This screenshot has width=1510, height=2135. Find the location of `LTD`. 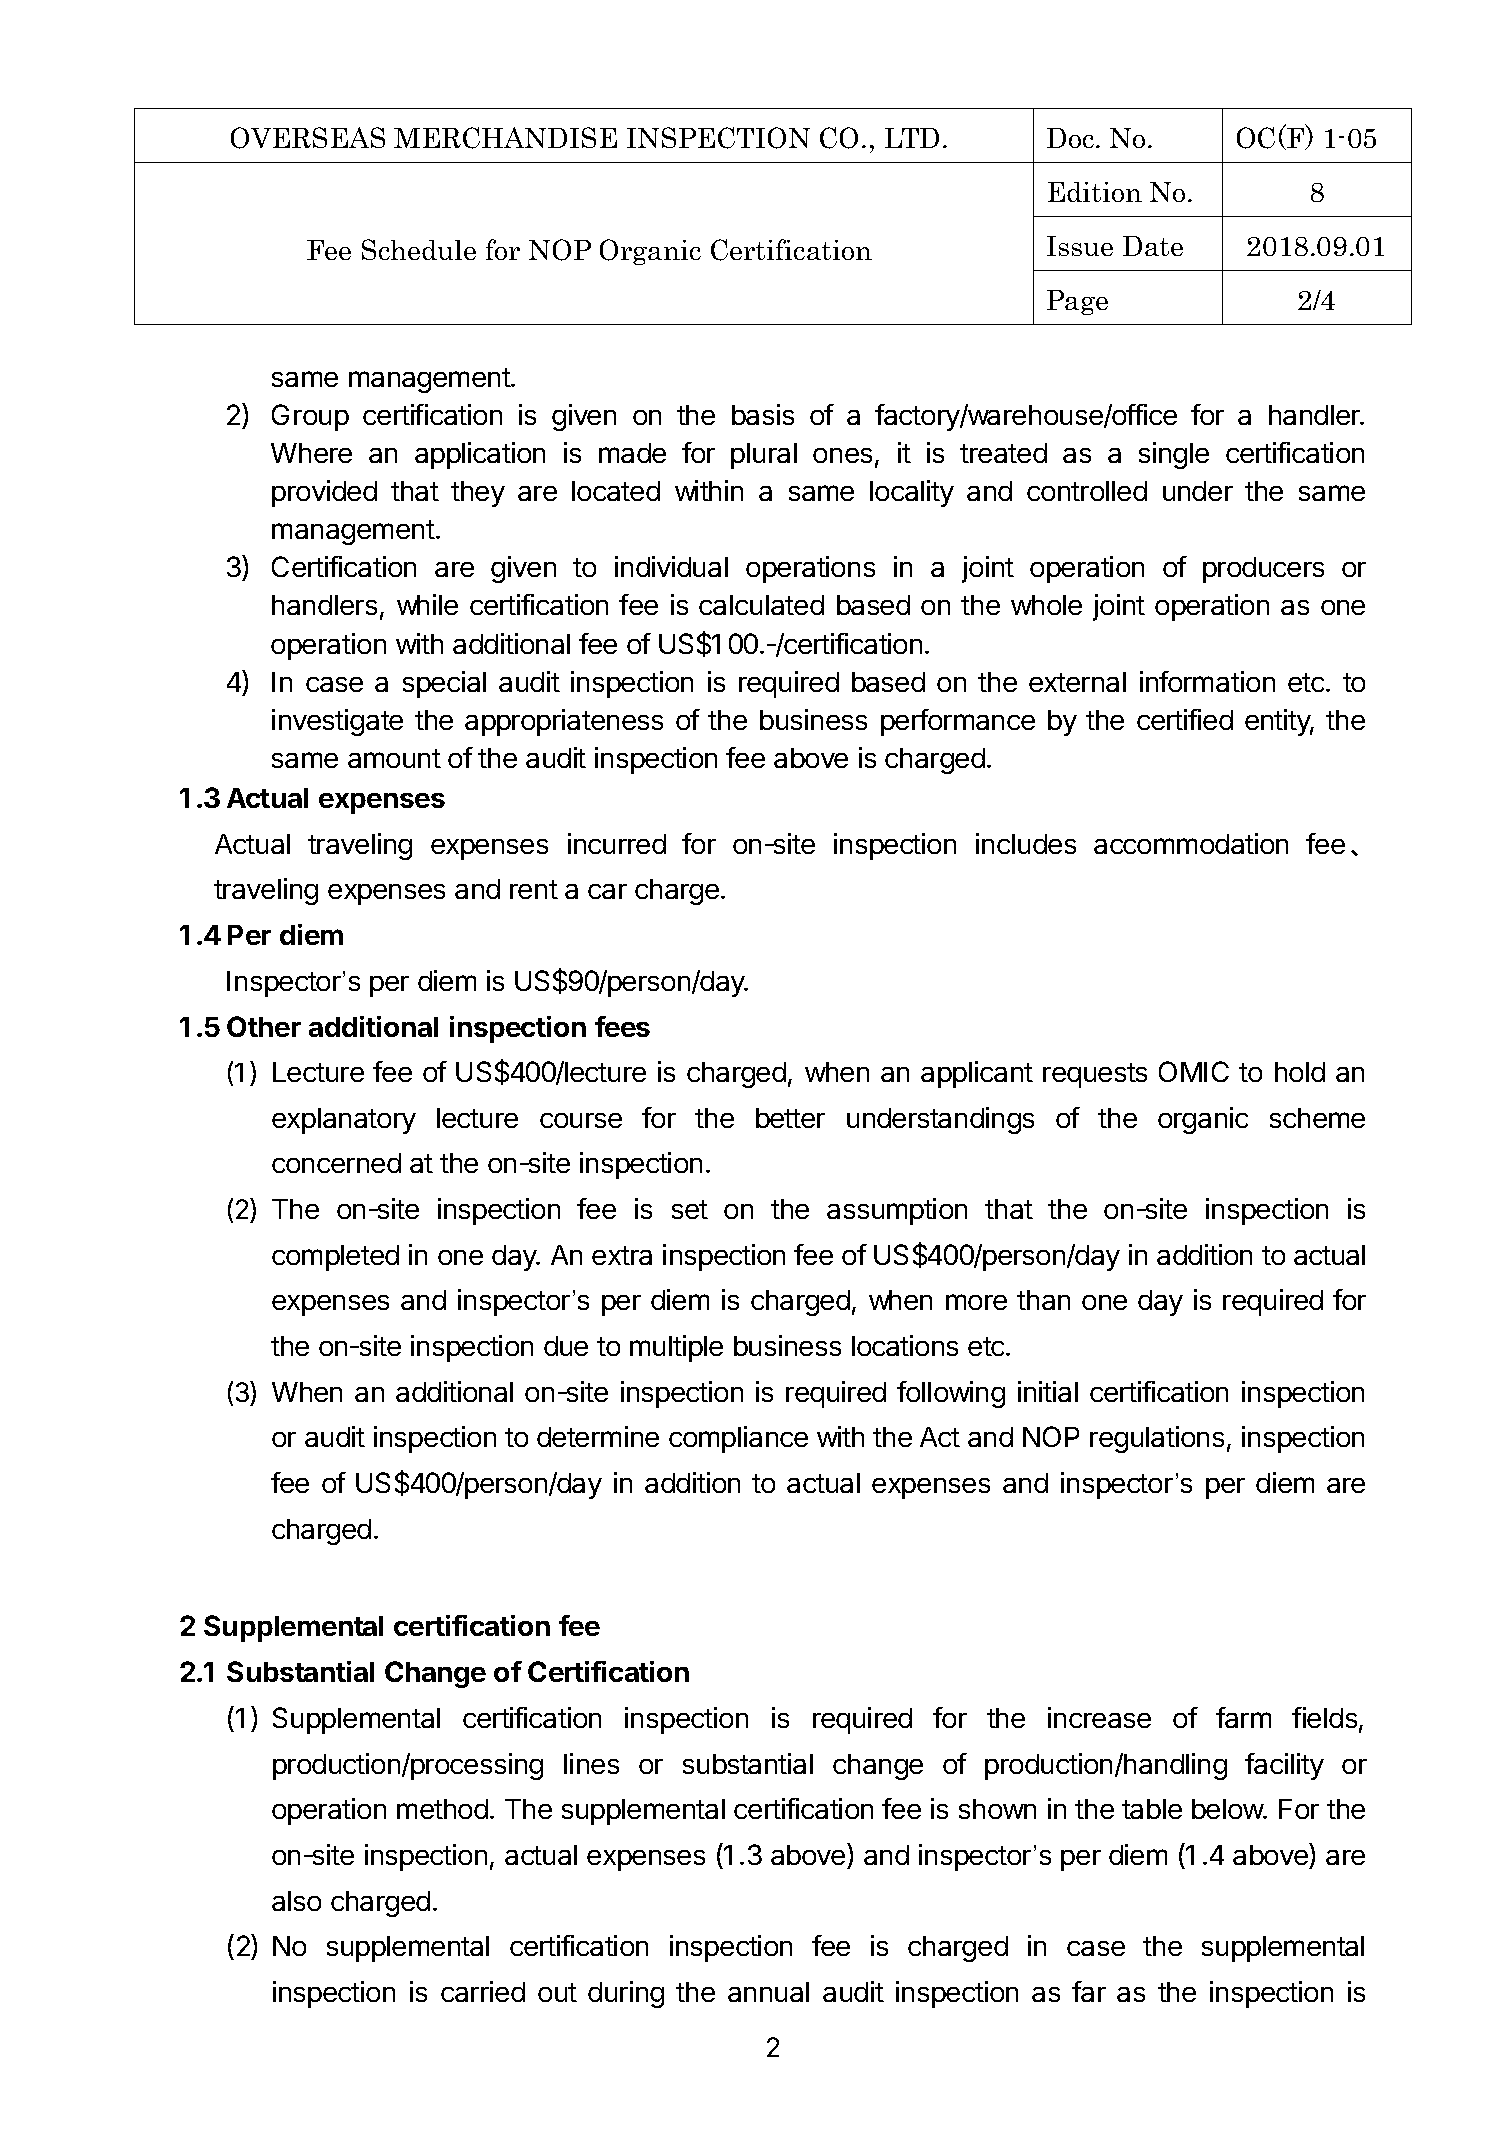

LTD is located at coordinates (912, 138).
